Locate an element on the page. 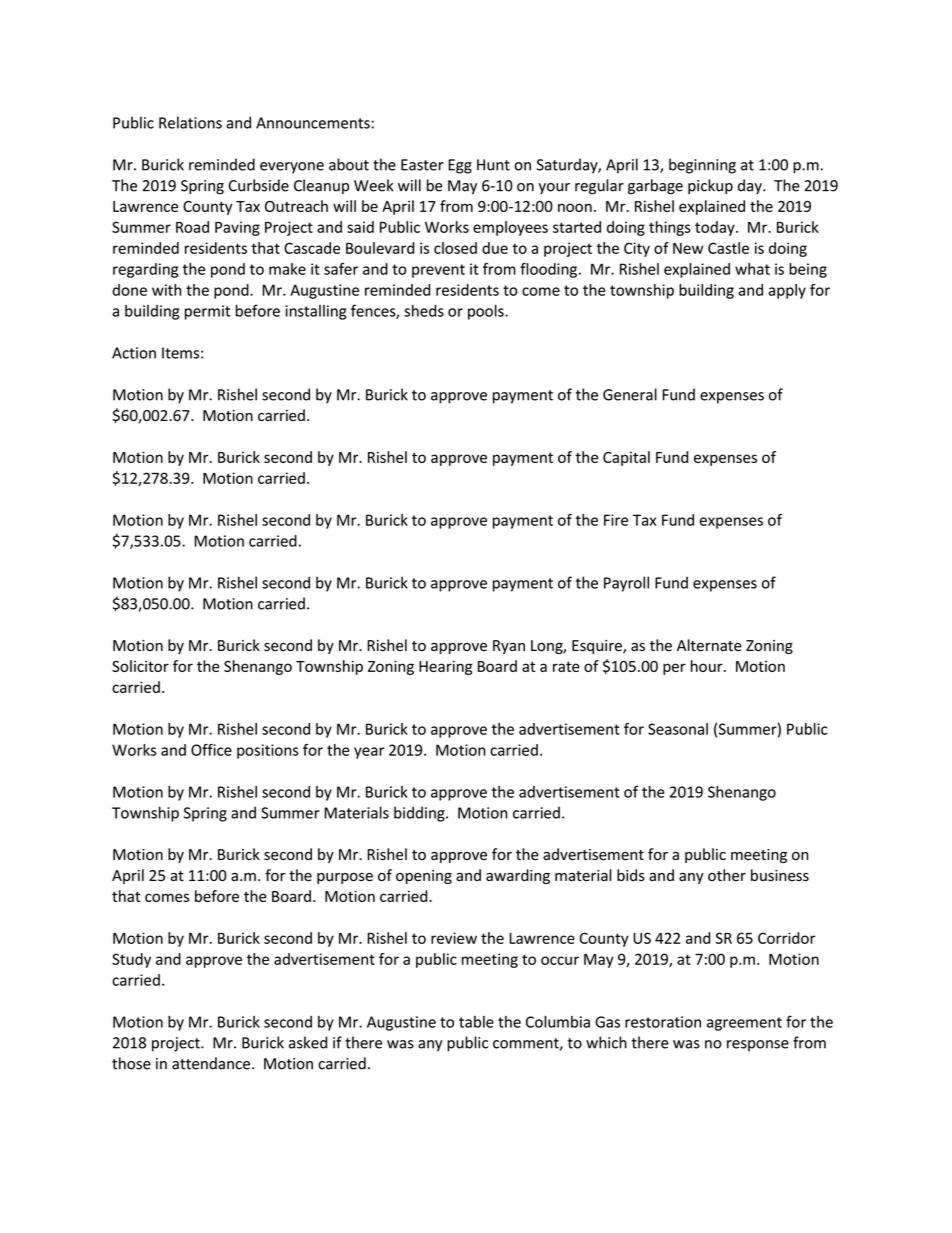 Image resolution: width=952 pixels, height=1233 pixels. General is located at coordinates (630, 394).
